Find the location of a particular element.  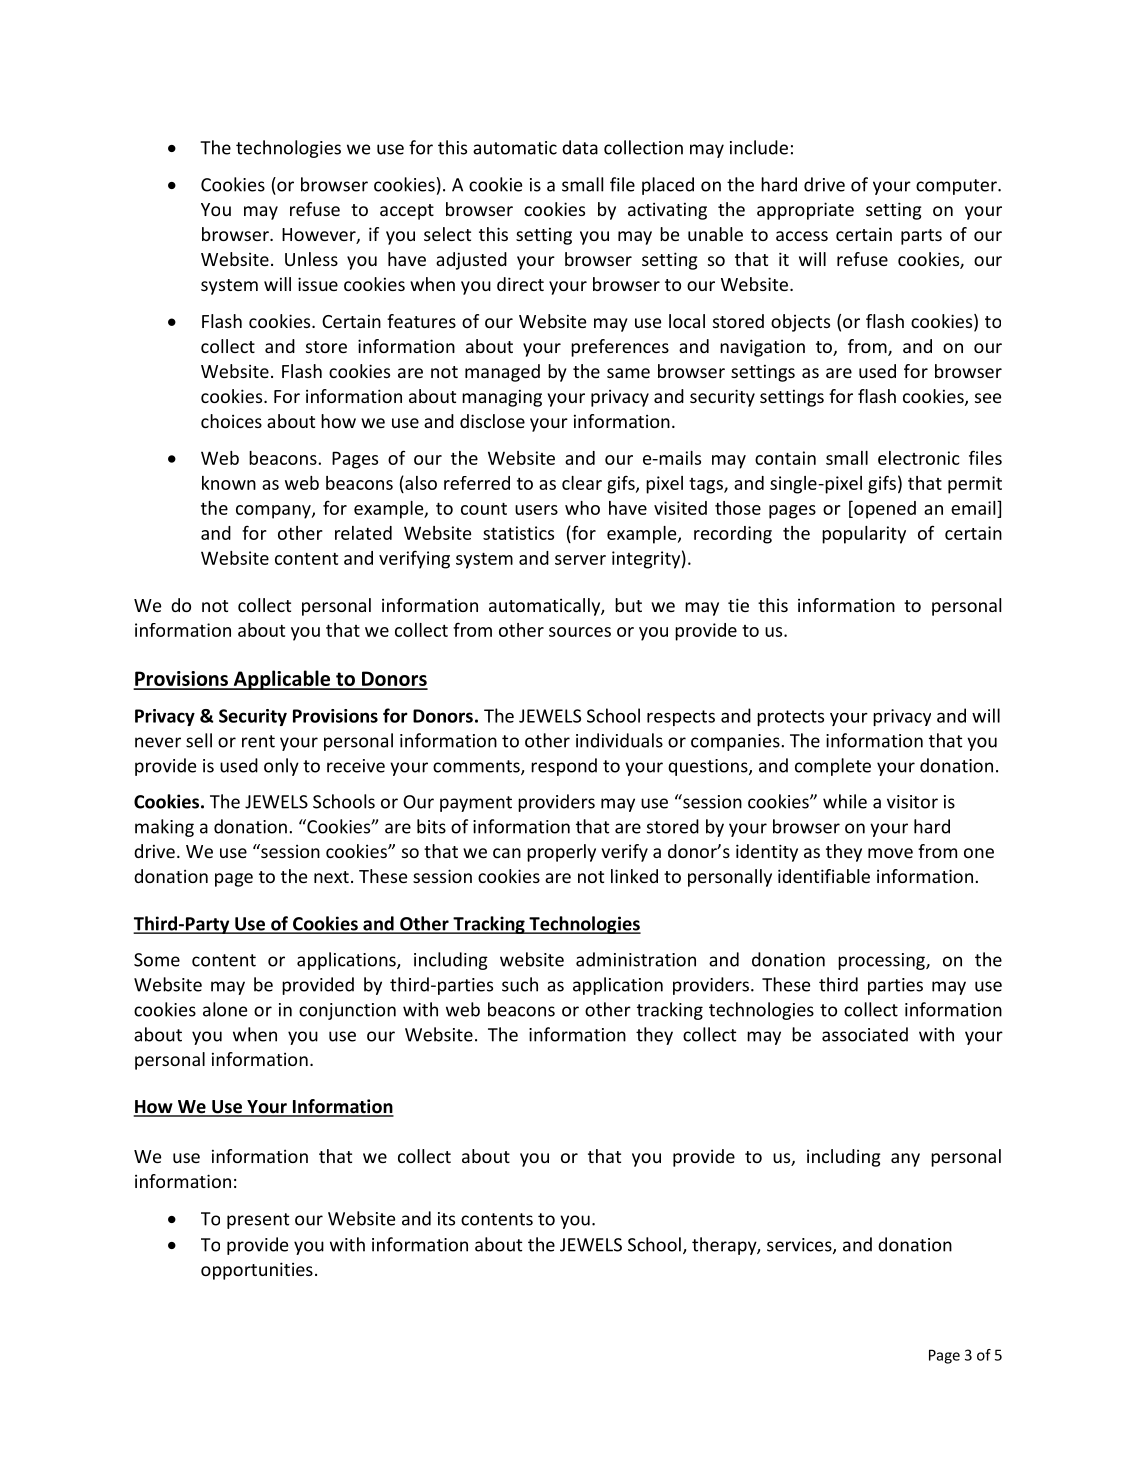

choices is located at coordinates (231, 421).
